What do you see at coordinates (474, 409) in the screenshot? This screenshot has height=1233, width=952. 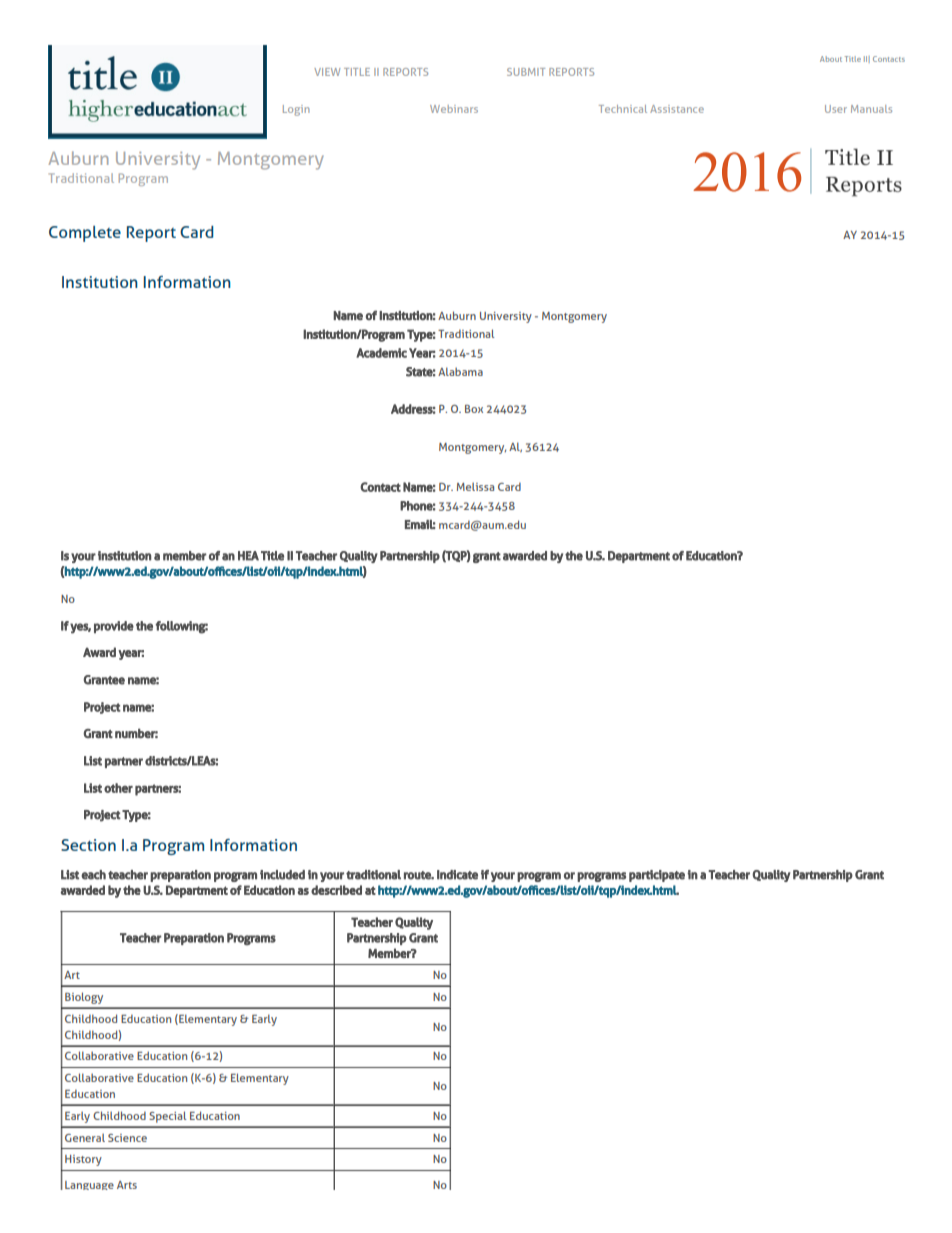 I see `Box` at bounding box center [474, 409].
